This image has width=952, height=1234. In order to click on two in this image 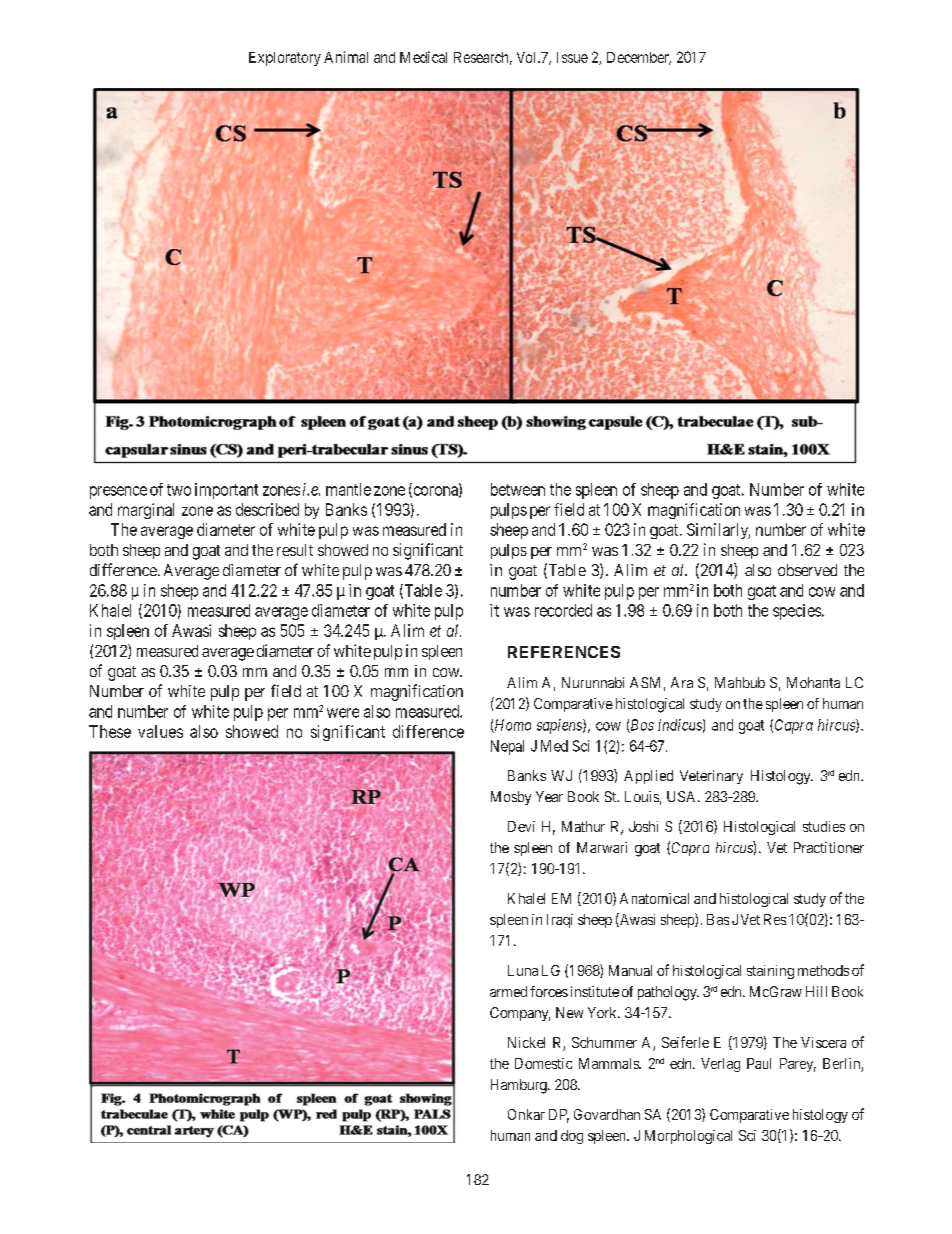, I will do `click(179, 490)`.
